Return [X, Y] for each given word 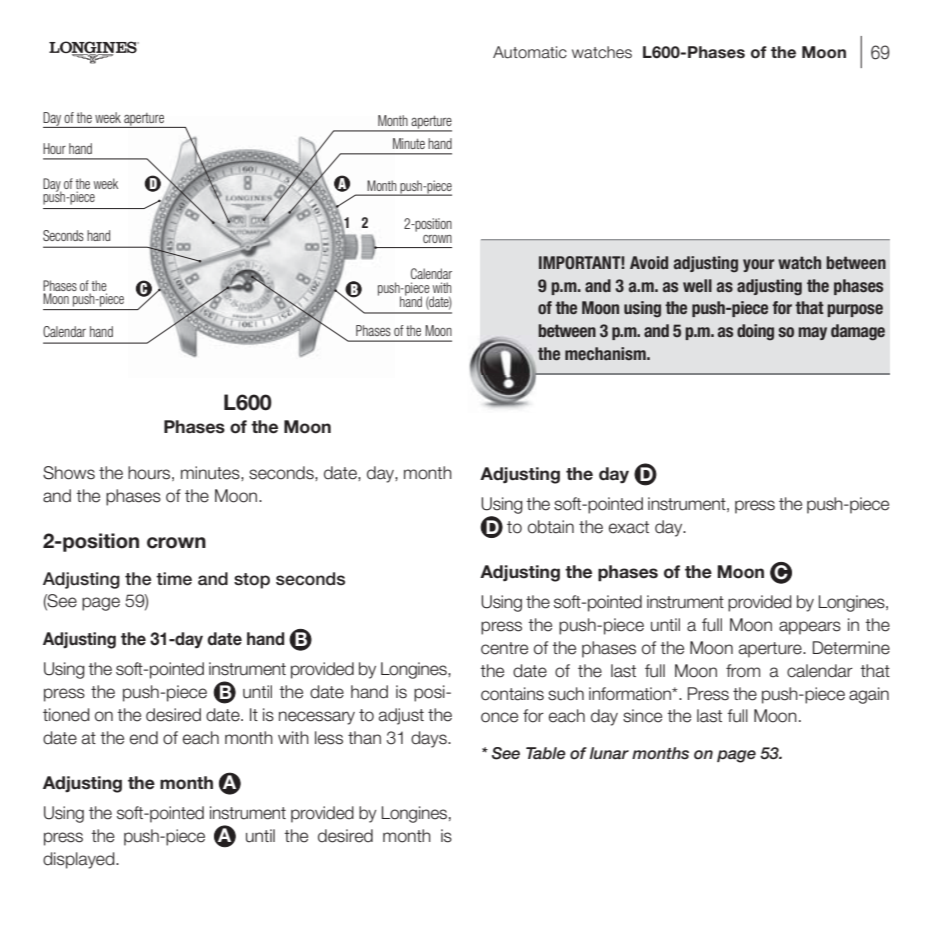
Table [546, 753]
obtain [551, 527]
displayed [80, 860]
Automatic [530, 52]
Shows [69, 473]
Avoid [649, 263]
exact [629, 527]
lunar [609, 753]
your [759, 265]
